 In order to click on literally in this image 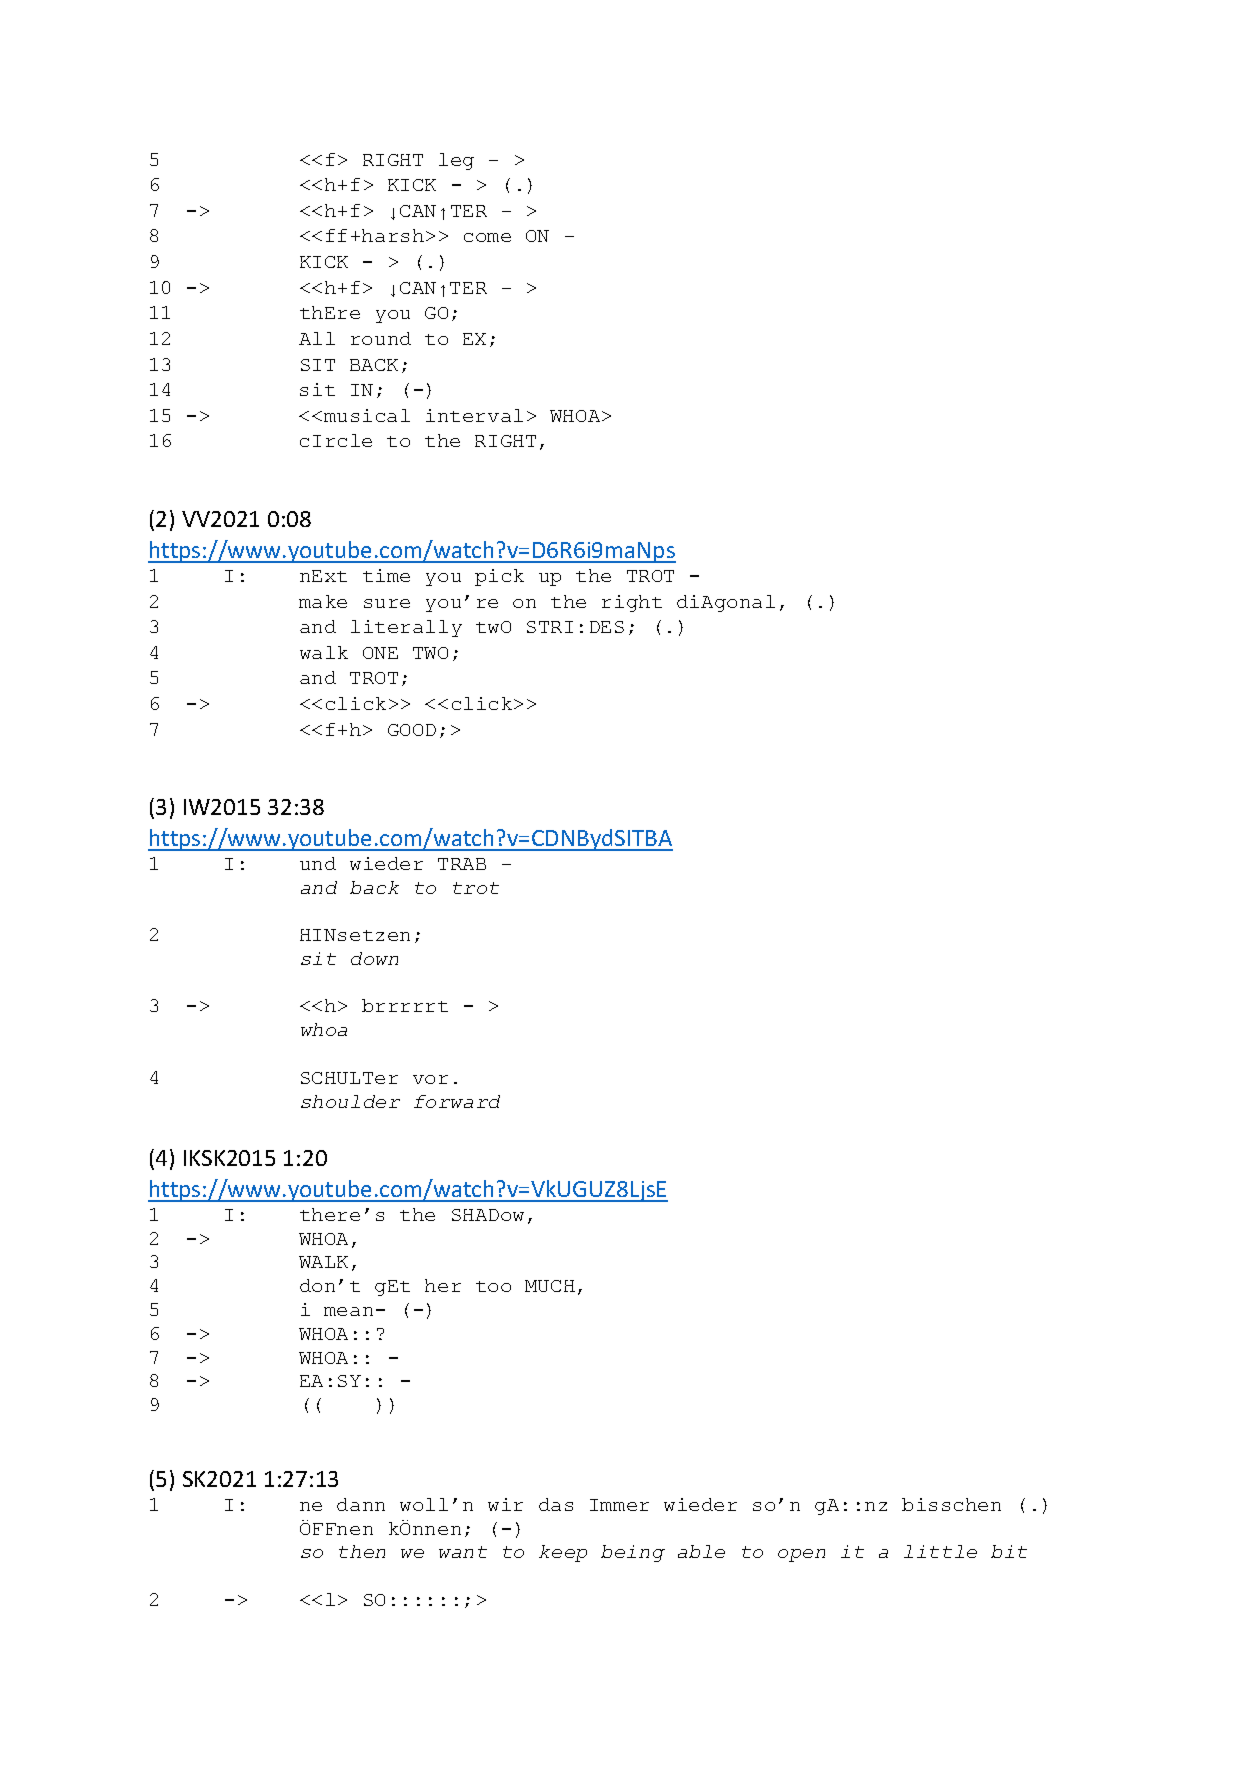, I will do `click(406, 628)`.
